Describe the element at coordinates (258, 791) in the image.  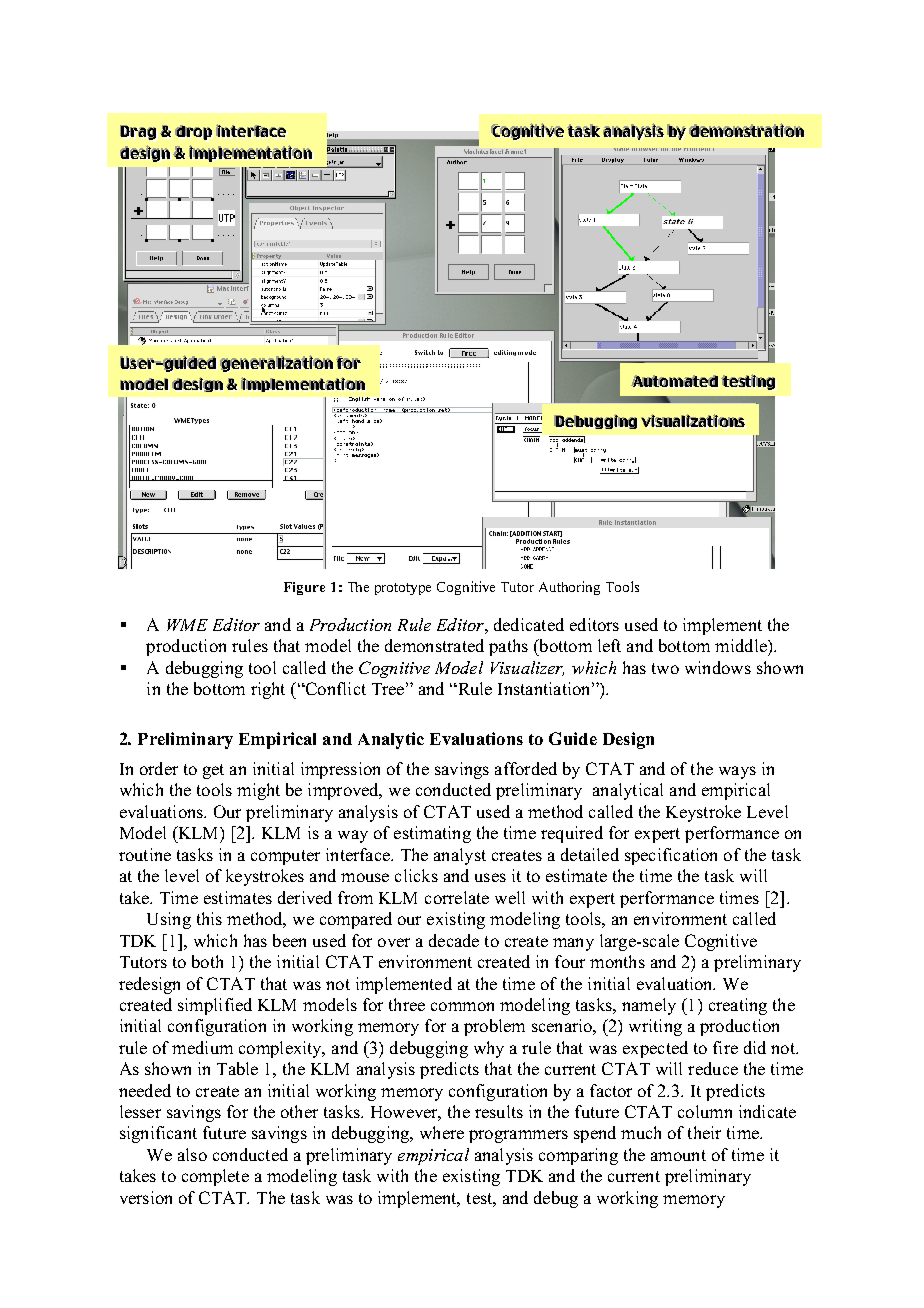
I see `might` at that location.
